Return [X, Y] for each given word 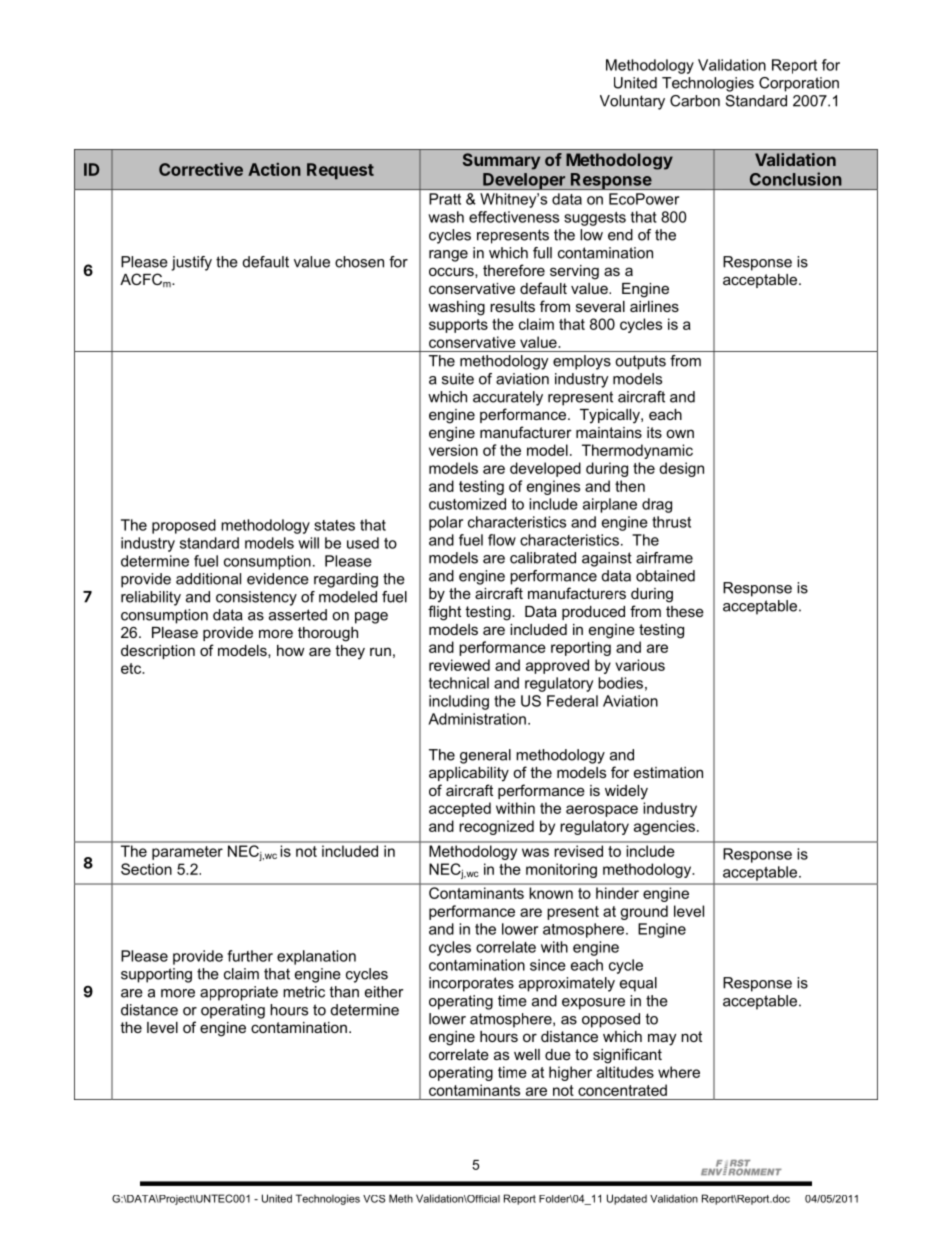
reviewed [459, 665]
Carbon [695, 101]
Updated [627, 1199]
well [527, 1054]
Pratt [445, 199]
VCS [374, 1199]
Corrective [201, 169]
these [685, 611]
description [158, 652]
